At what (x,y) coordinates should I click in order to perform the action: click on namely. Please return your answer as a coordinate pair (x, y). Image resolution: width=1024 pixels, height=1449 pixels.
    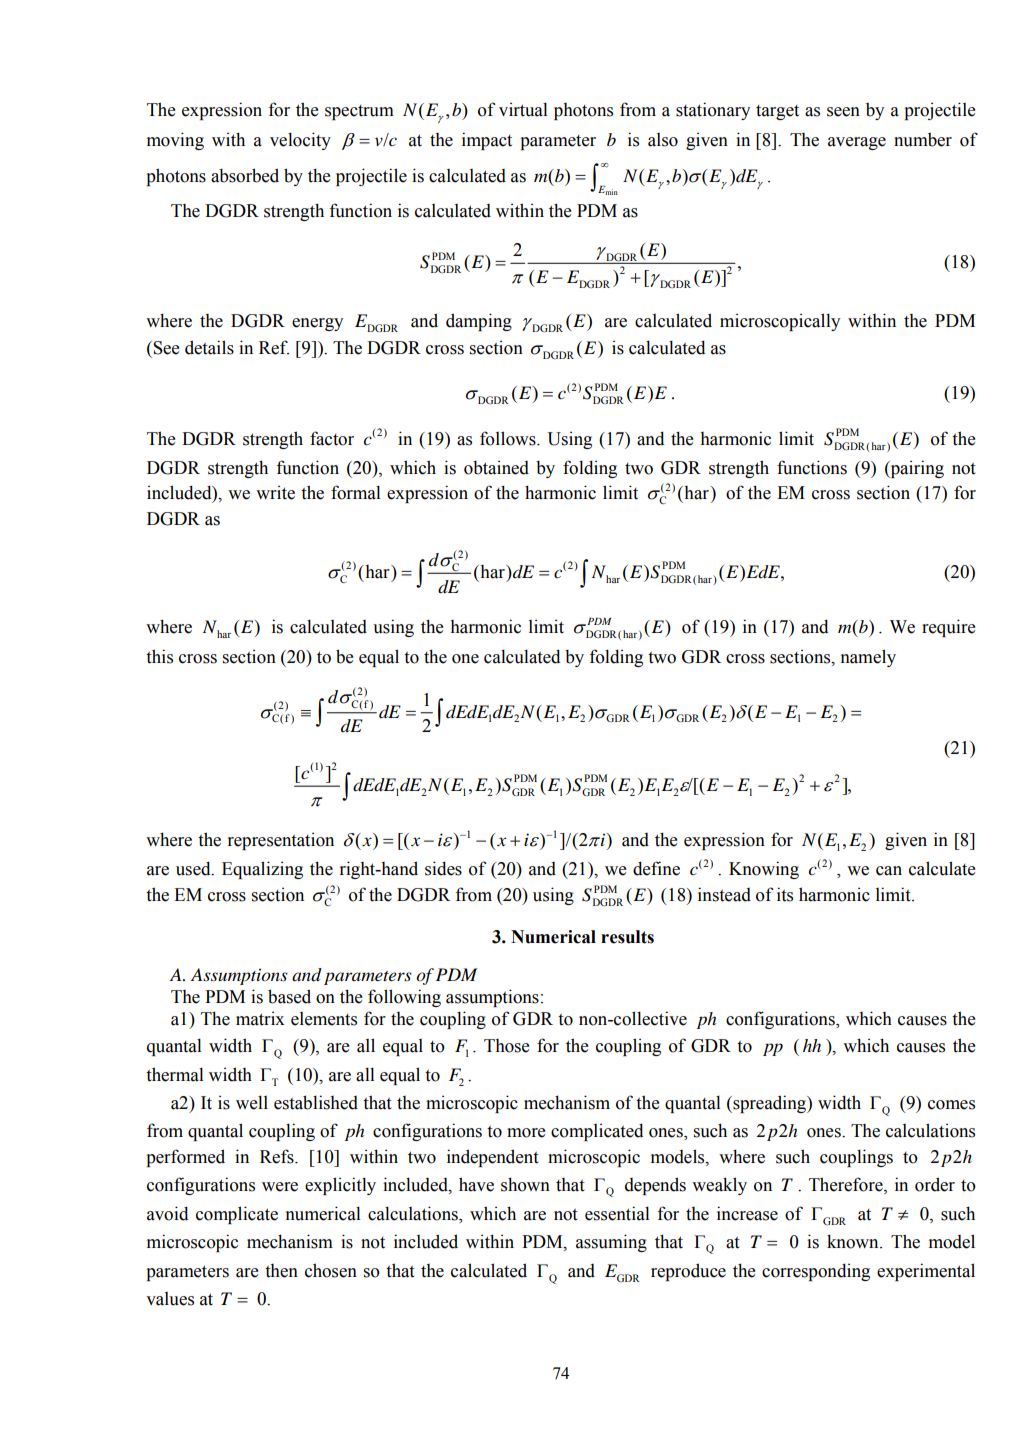
    Looking at the image, I should click on (868, 658).
